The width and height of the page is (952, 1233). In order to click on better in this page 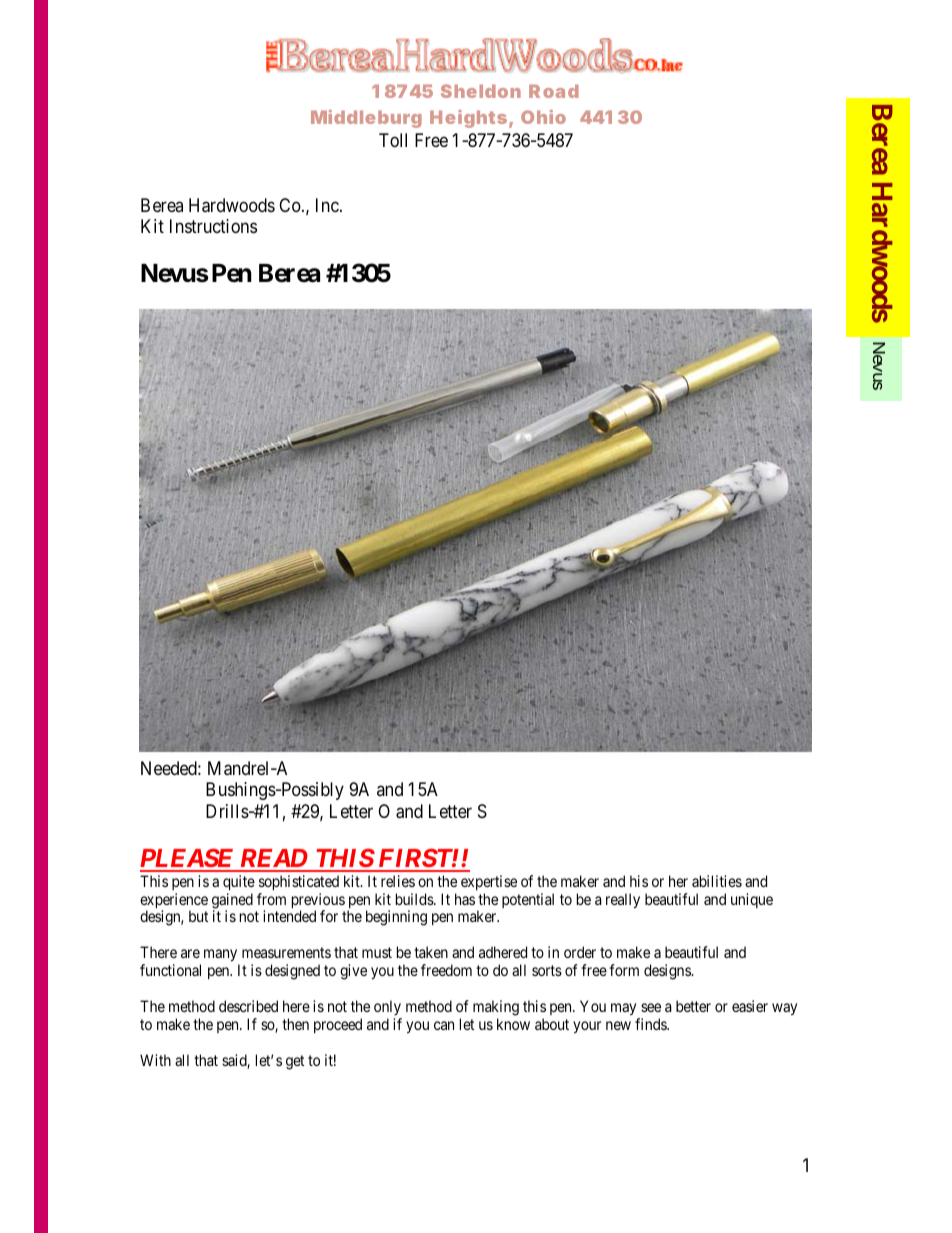, I will do `click(693, 1006)`.
